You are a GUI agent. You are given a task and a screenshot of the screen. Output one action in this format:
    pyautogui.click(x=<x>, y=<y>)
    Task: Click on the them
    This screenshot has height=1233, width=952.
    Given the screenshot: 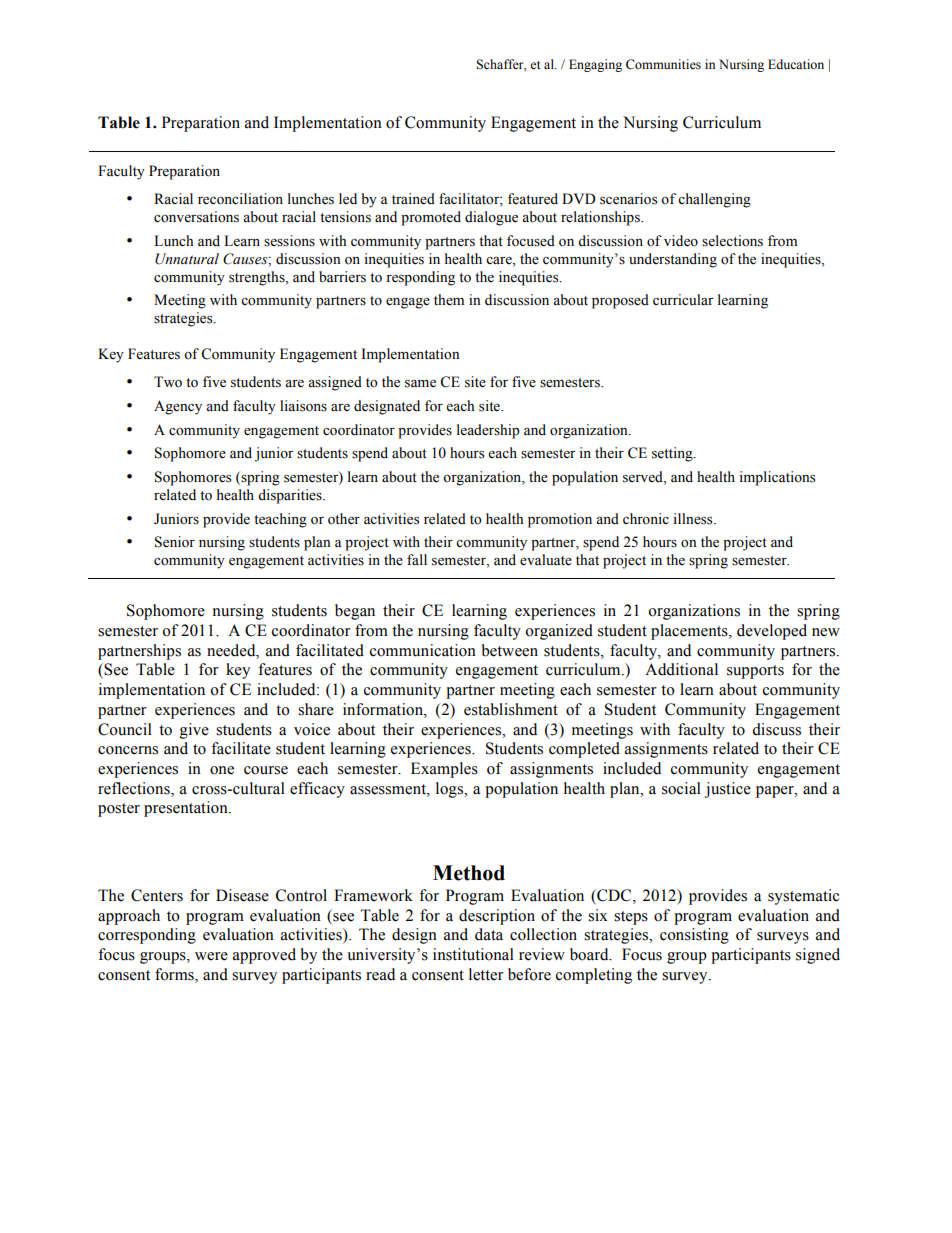 What is the action you would take?
    pyautogui.click(x=449, y=300)
